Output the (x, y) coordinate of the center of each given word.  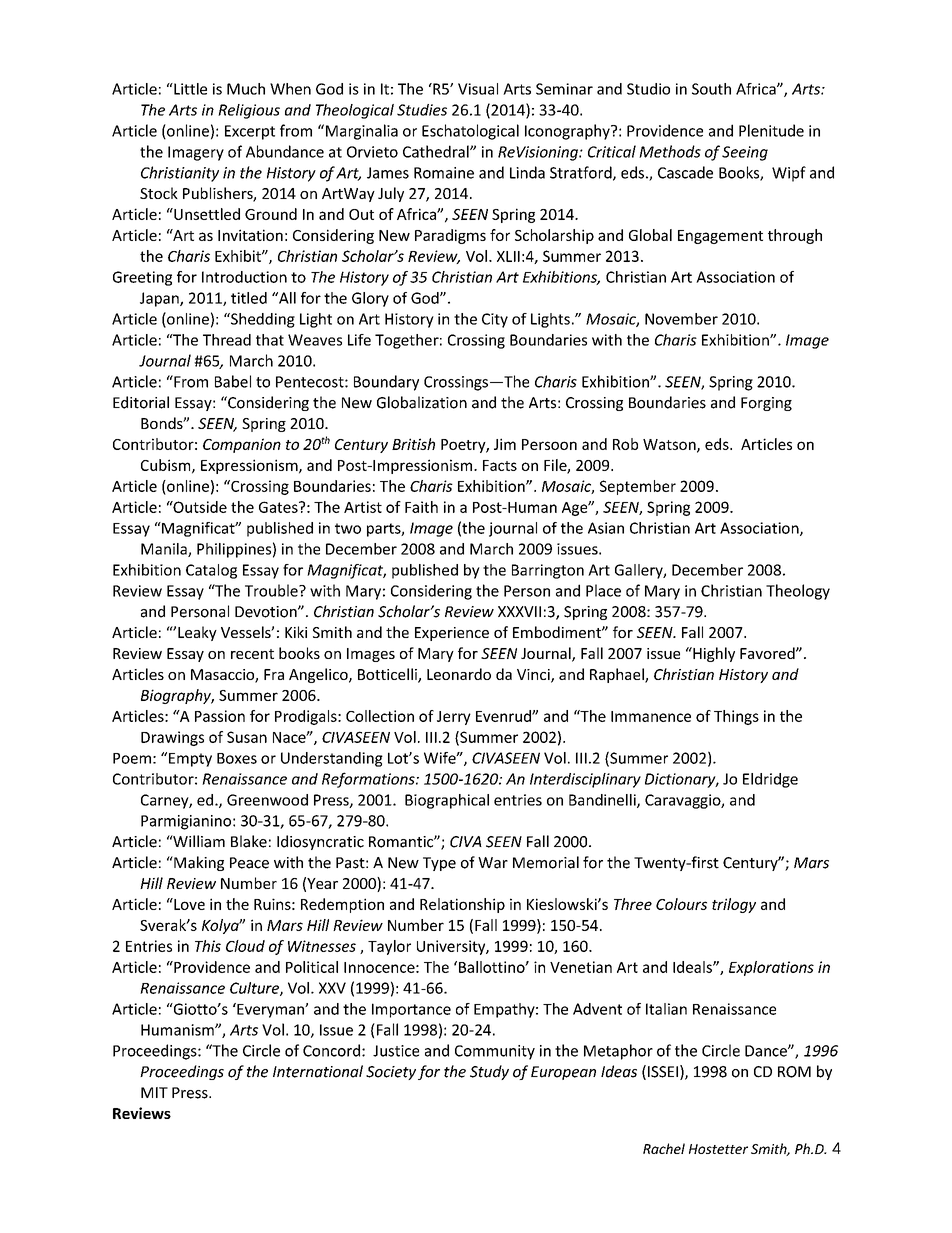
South (711, 89)
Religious (249, 111)
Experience (452, 634)
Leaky (197, 633)
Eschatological (470, 132)
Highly (713, 654)
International (318, 1071)
